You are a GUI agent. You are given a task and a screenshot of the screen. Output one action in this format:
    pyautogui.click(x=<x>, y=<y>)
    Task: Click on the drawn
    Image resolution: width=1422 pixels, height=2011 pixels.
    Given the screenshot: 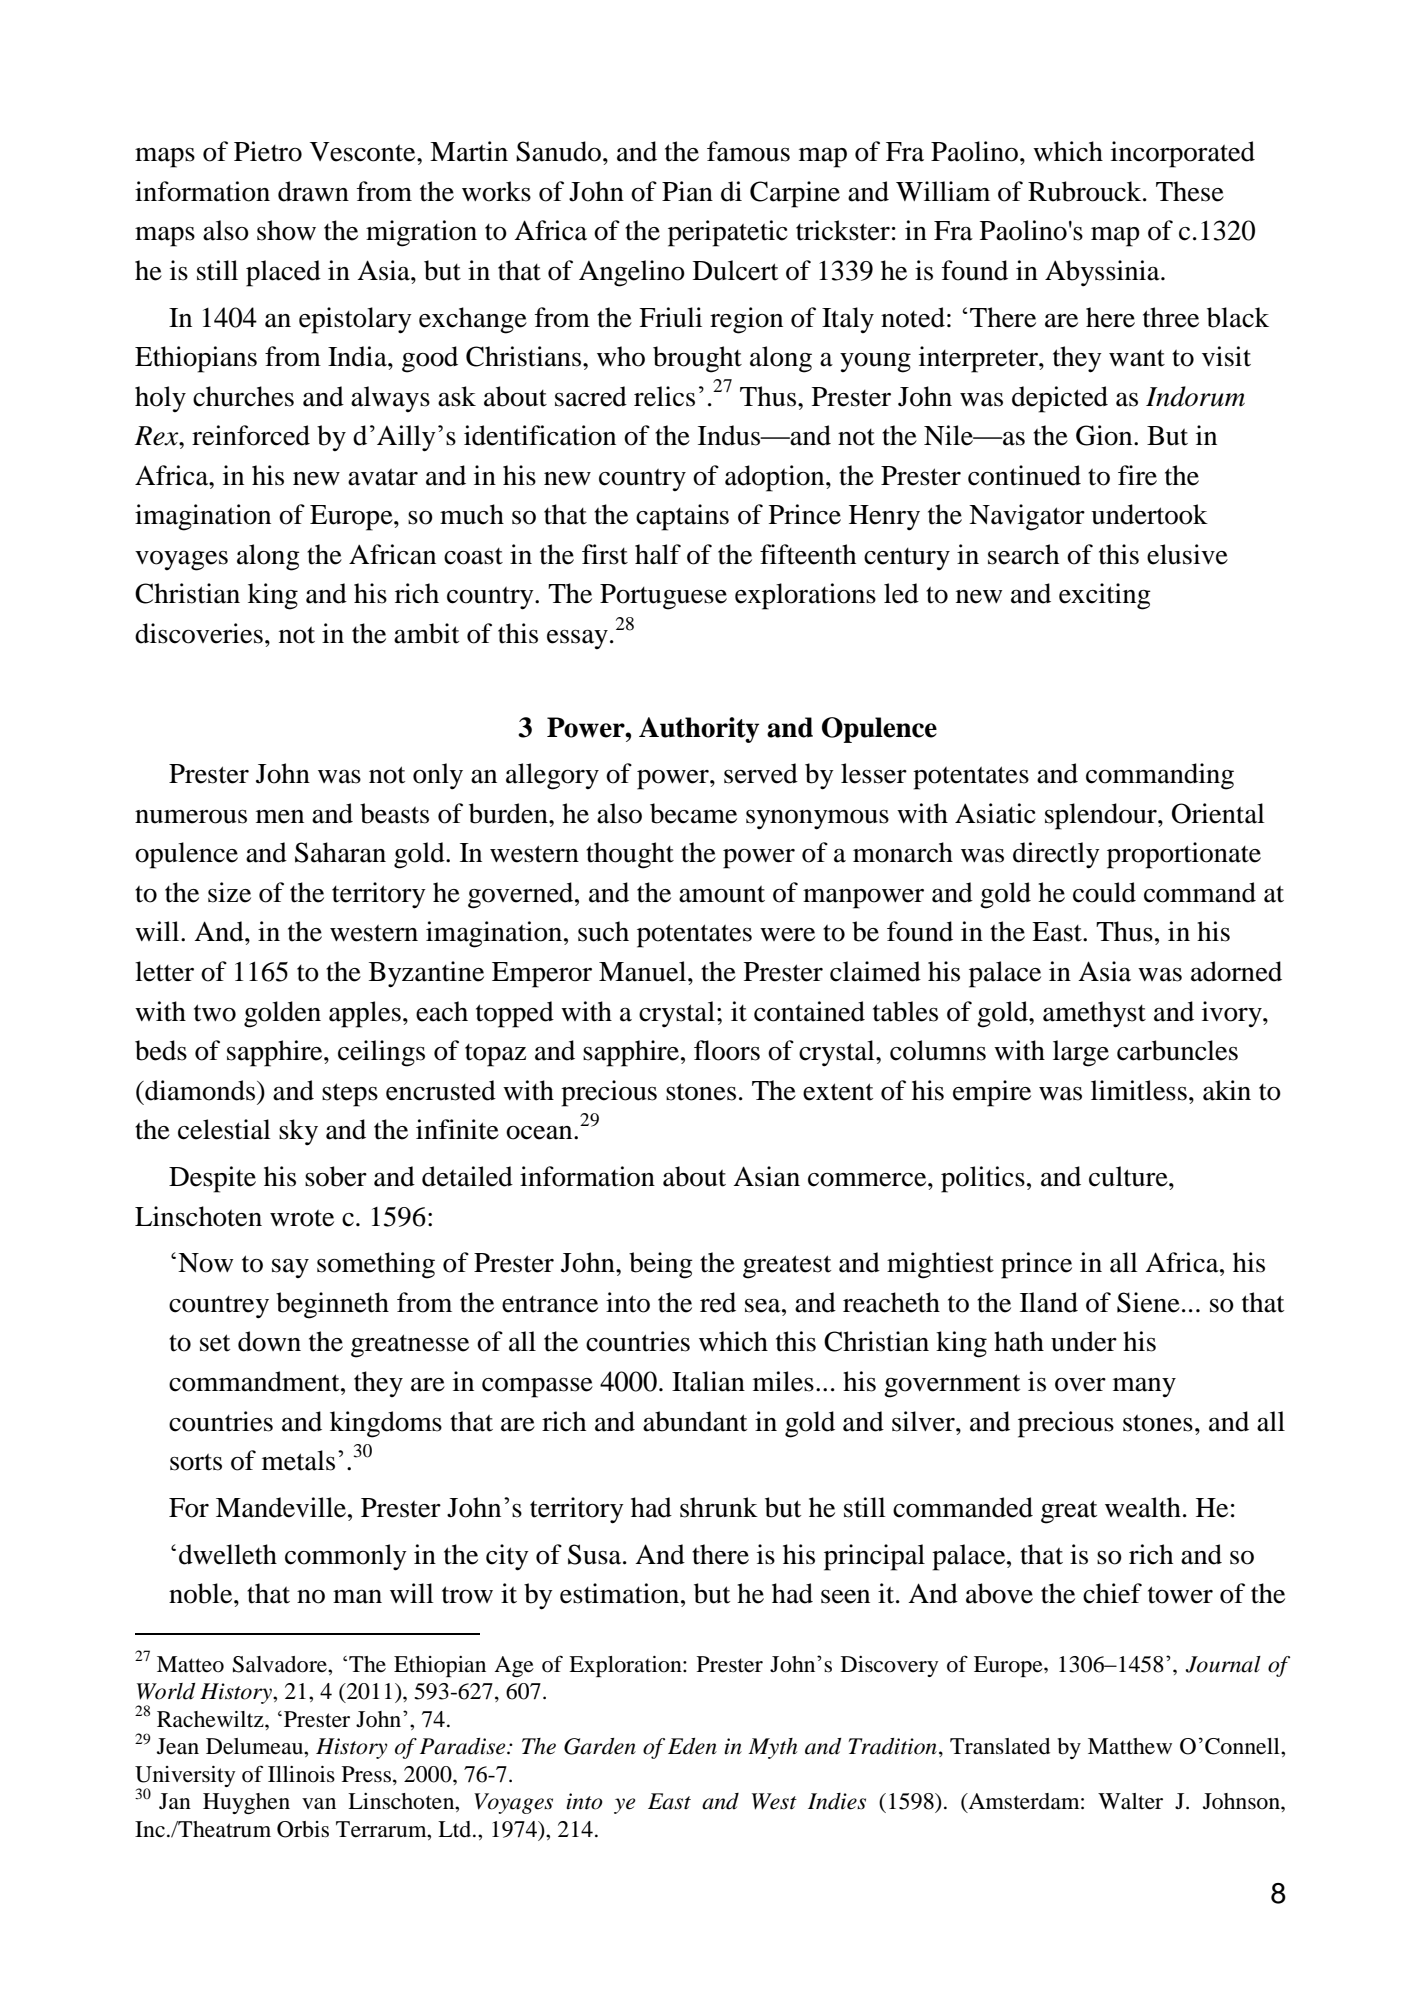 What is the action you would take?
    pyautogui.click(x=313, y=191)
